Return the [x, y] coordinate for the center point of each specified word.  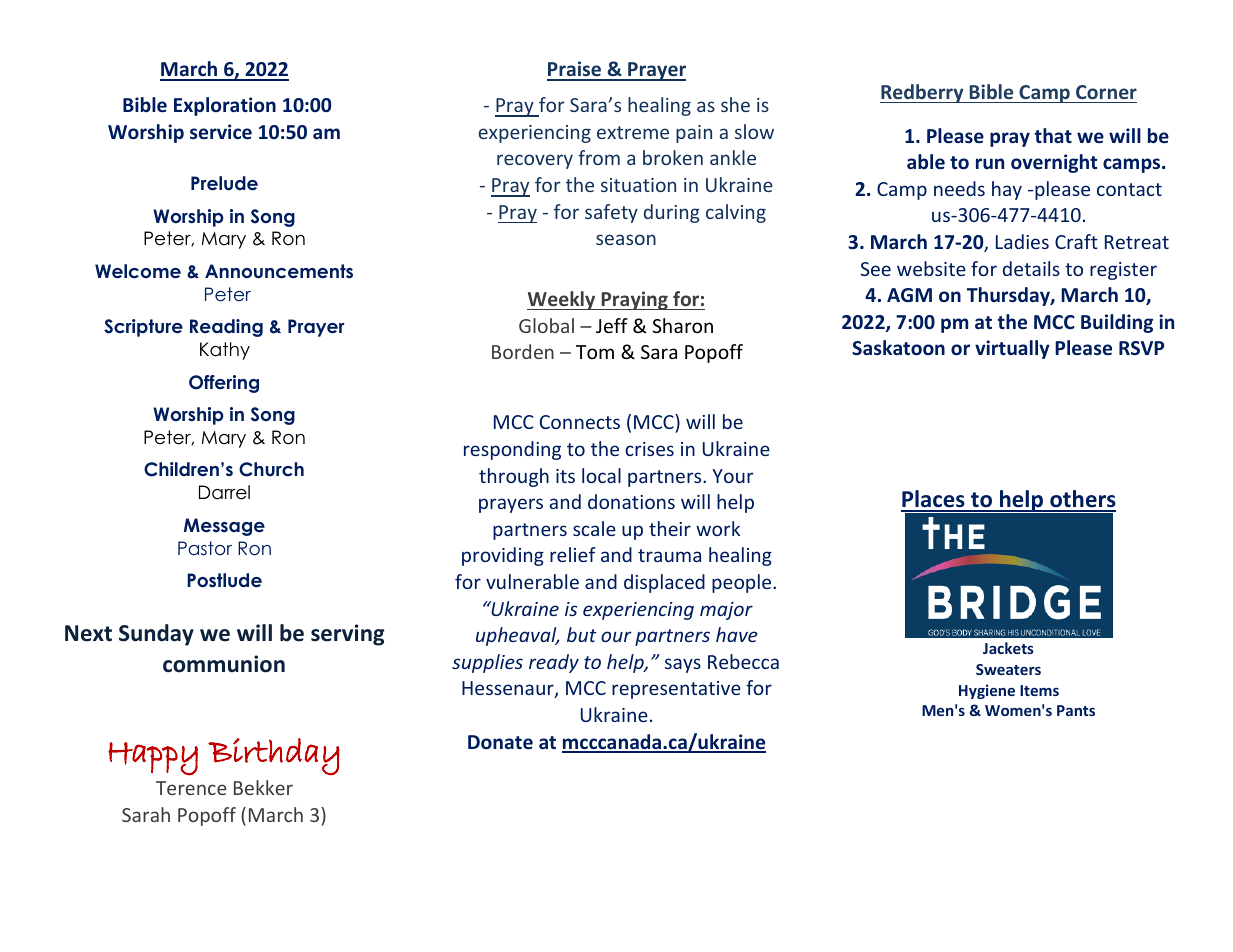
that [1053, 135]
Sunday [156, 635]
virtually [1012, 349]
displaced [664, 583]
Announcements [279, 271]
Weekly [562, 300]
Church [271, 469]
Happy [153, 759]
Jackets [1008, 648]
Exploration [225, 106]
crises [649, 449]
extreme [633, 132]
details [1031, 268]
